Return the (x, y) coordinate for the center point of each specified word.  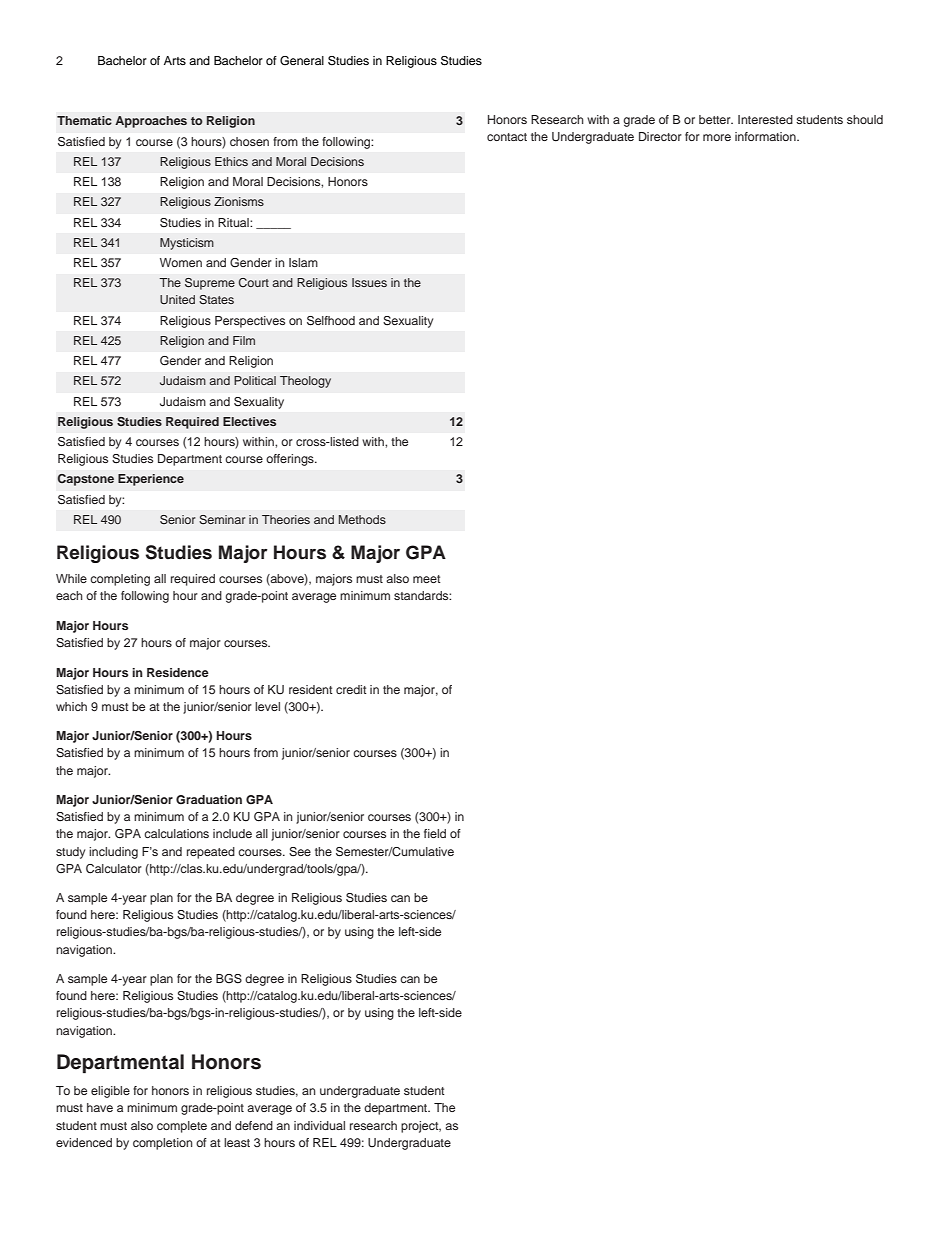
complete (182, 1127)
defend (254, 1125)
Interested (765, 119)
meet (427, 579)
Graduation (209, 799)
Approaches (151, 122)
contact (507, 137)
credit (351, 689)
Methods (362, 519)
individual (319, 1125)
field (435, 833)
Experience (151, 480)
